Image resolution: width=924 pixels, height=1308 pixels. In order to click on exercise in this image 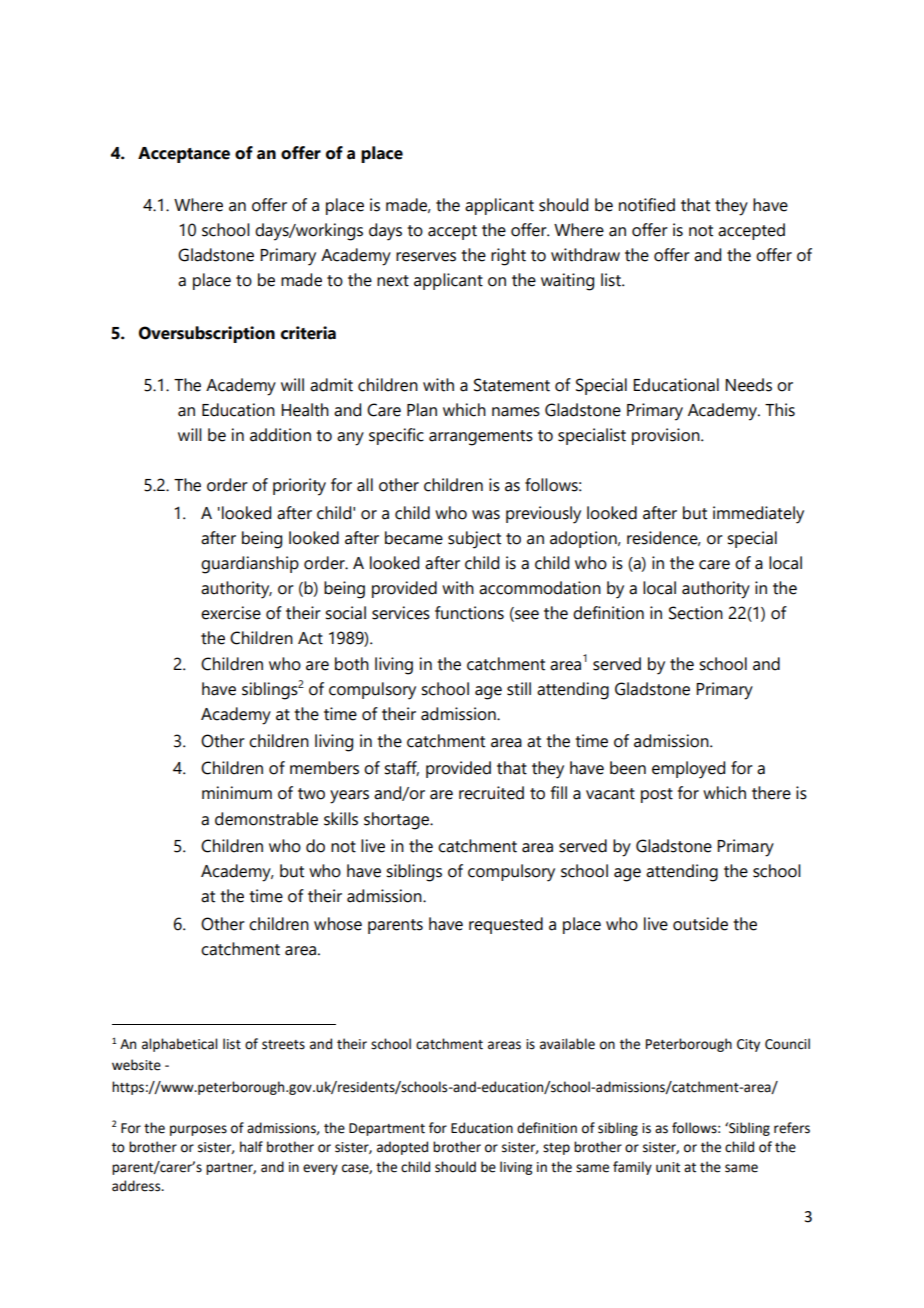, I will do `click(231, 613)`.
